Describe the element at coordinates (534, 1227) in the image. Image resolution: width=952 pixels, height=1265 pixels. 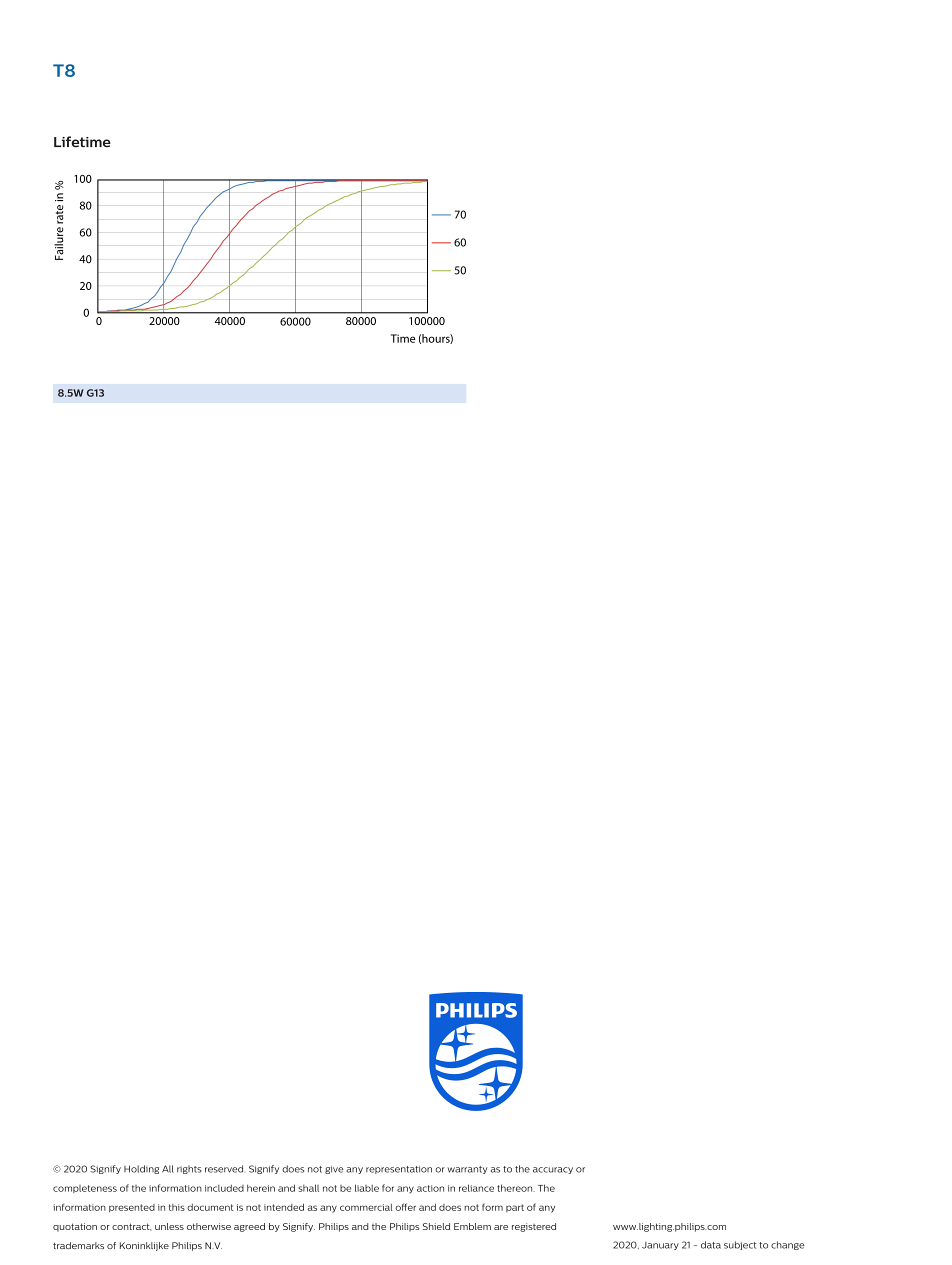
I see `registered` at that location.
